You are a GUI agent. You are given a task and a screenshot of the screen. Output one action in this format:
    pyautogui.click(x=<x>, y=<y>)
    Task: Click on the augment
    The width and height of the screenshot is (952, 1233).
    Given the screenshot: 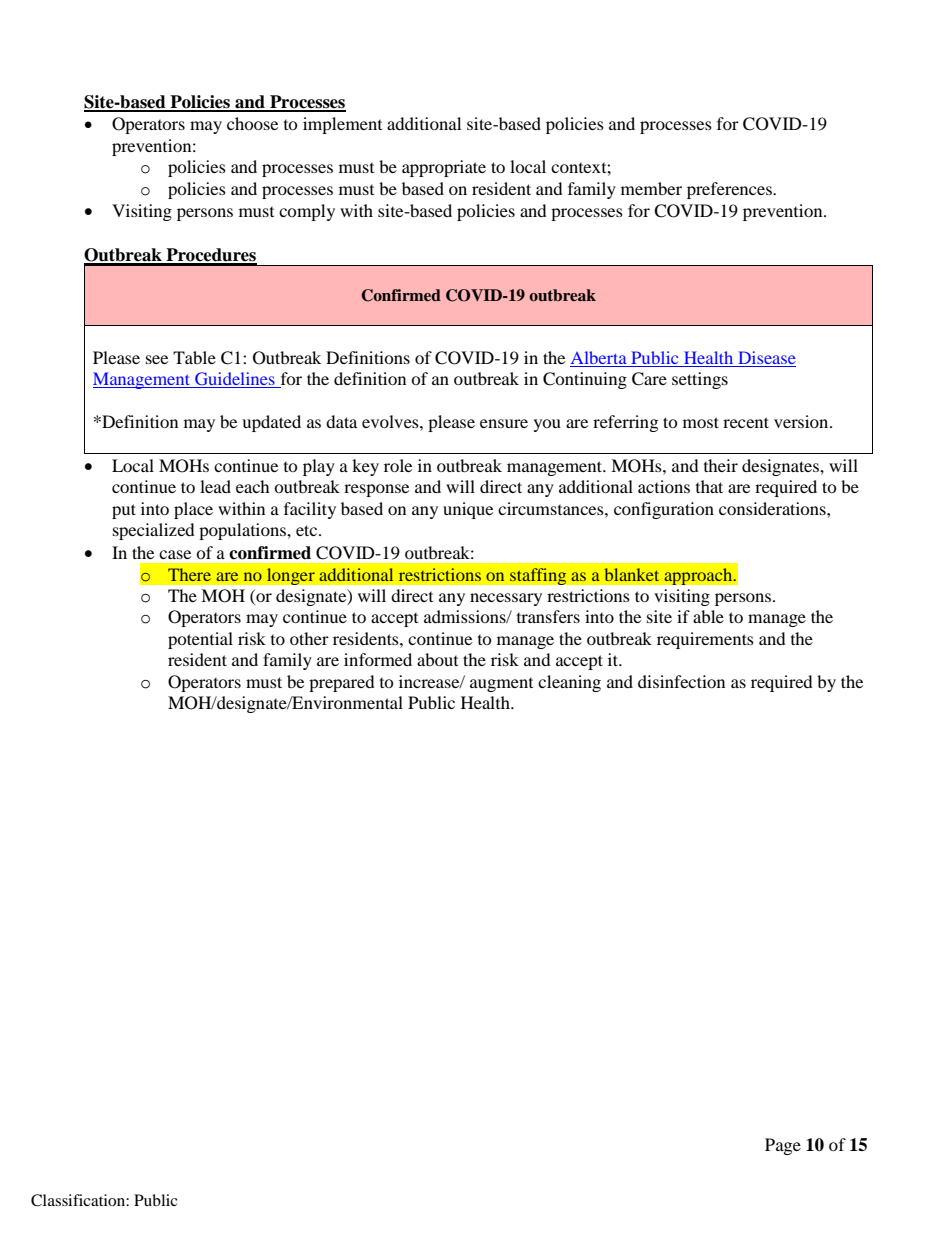 What is the action you would take?
    pyautogui.click(x=501, y=685)
